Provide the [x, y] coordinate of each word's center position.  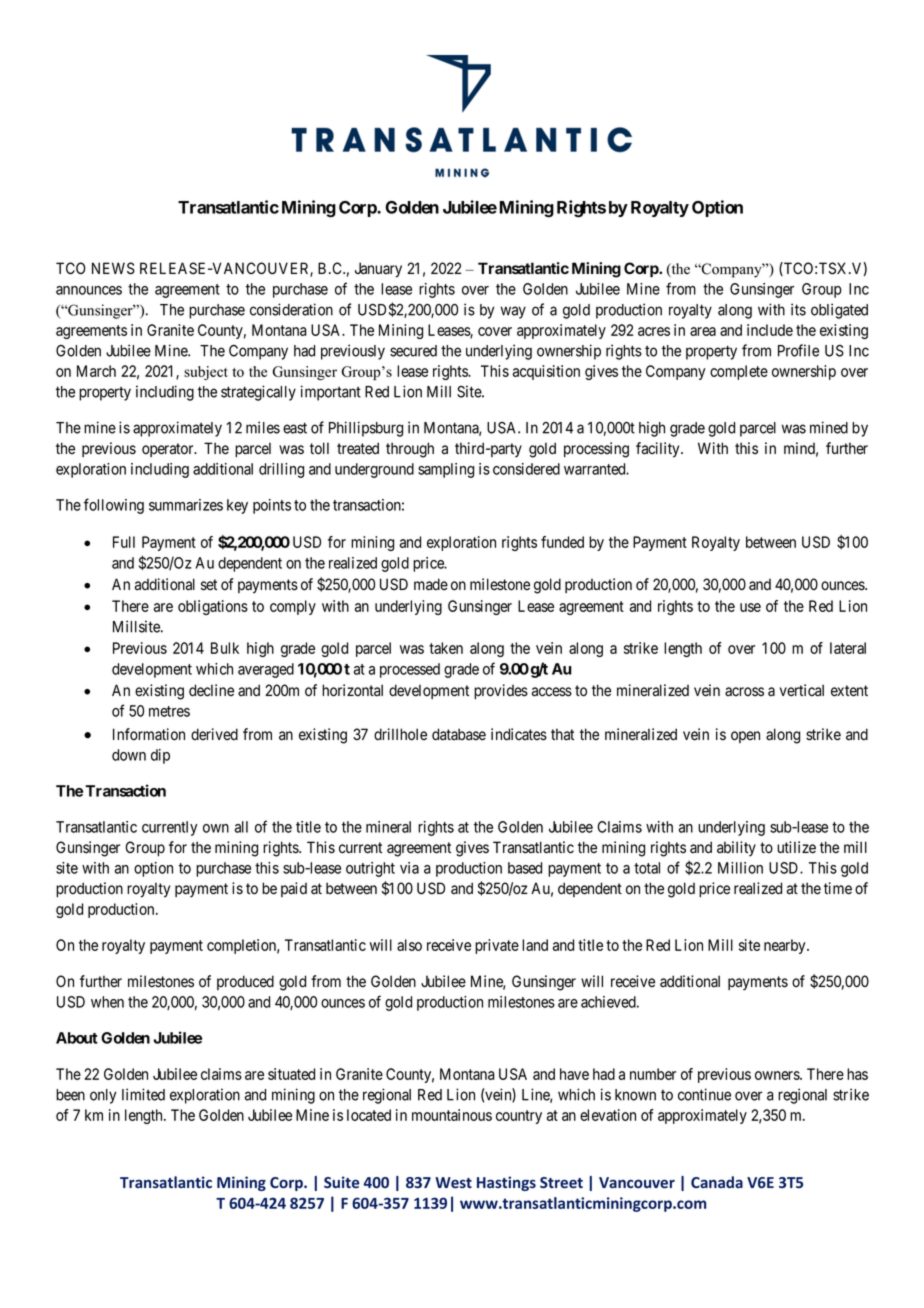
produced [245, 982]
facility [659, 450]
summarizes [186, 505]
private [497, 946]
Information [149, 734]
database [459, 734]
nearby [786, 946]
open [745, 737]
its [798, 309]
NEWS [113, 268]
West [453, 1182]
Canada [717, 1182]
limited [143, 1094]
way [513, 312]
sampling [446, 470]
